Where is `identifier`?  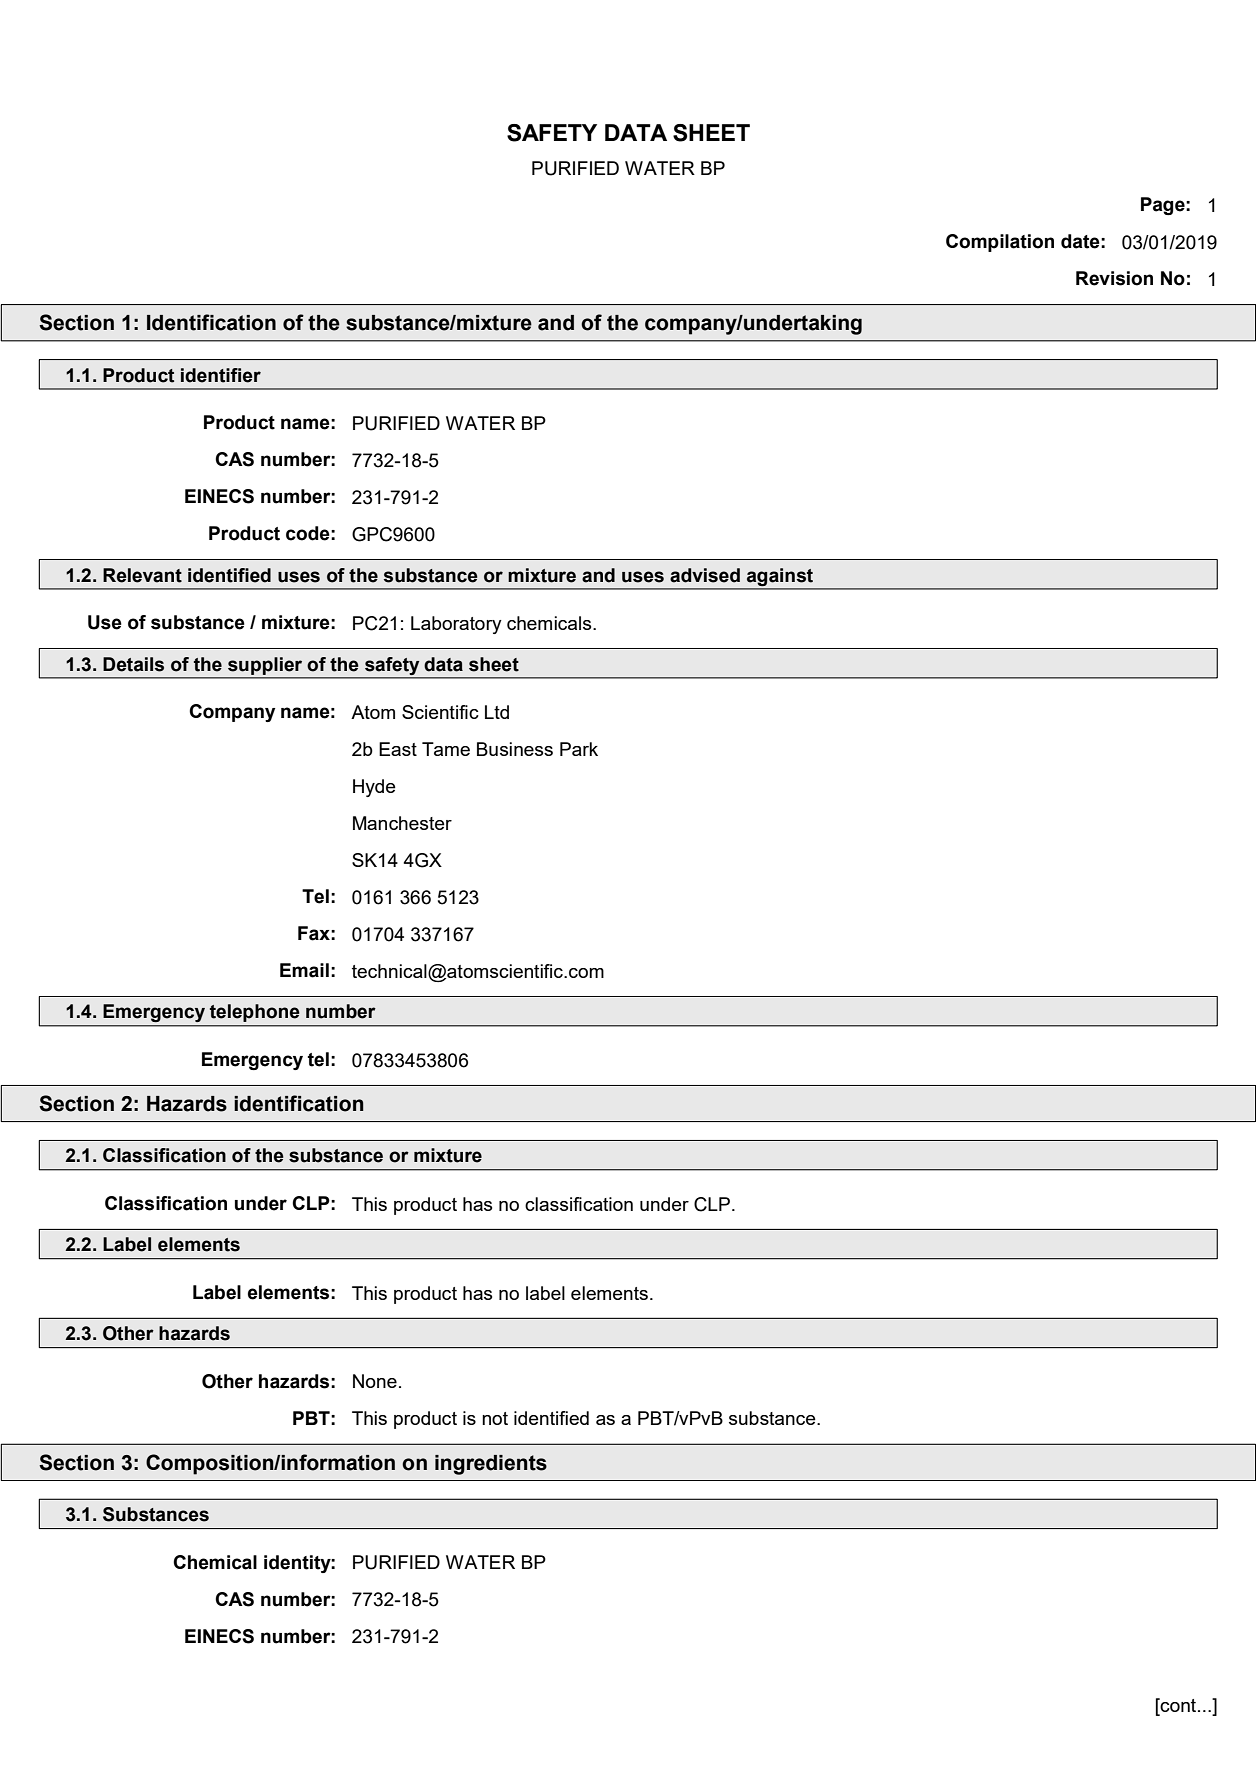 identifier is located at coordinates (221, 375).
